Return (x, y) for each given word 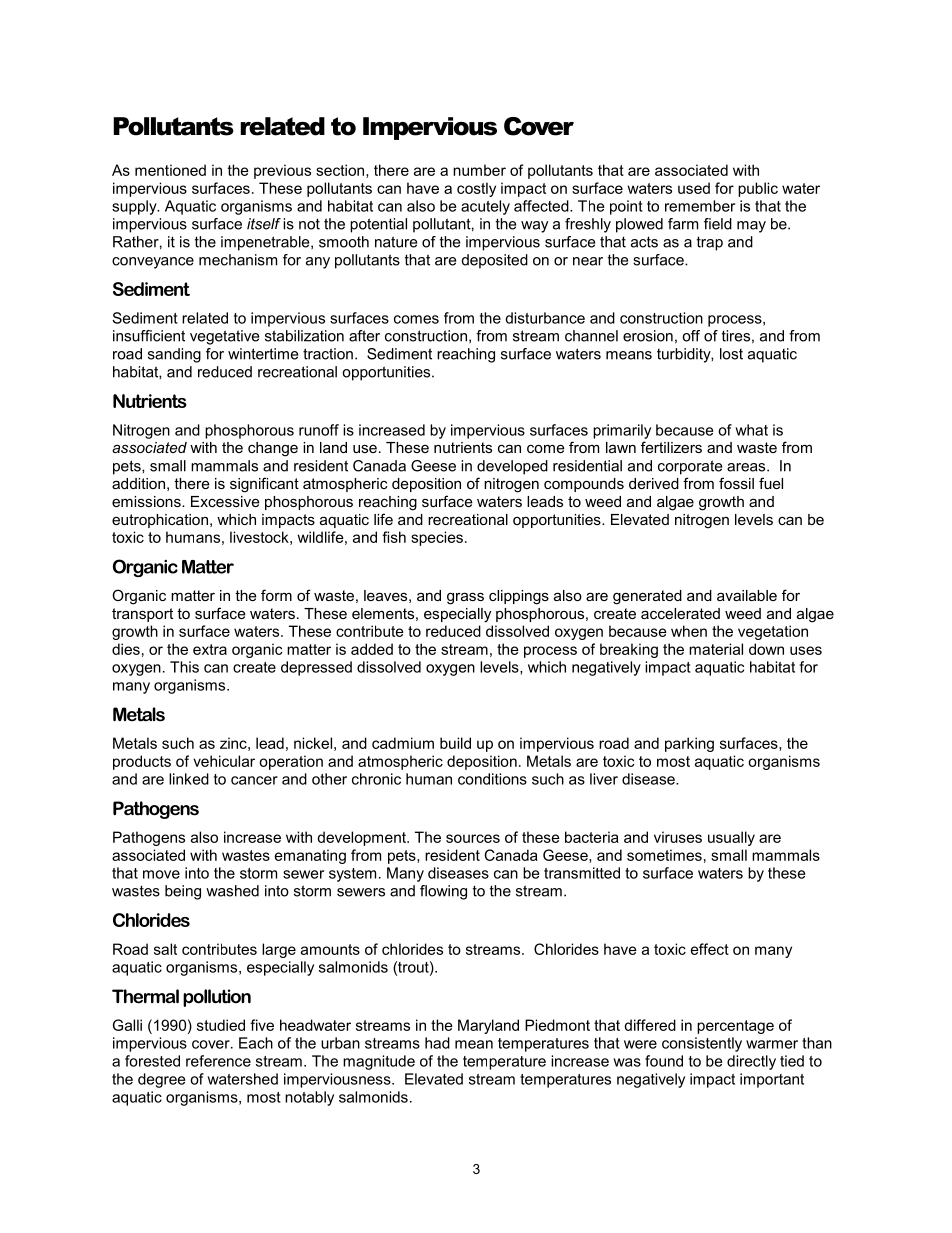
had (437, 1043)
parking (689, 744)
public (758, 189)
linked (189, 779)
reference (218, 1061)
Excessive (225, 501)
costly (476, 189)
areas (747, 467)
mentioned (170, 170)
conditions (492, 779)
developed (512, 467)
